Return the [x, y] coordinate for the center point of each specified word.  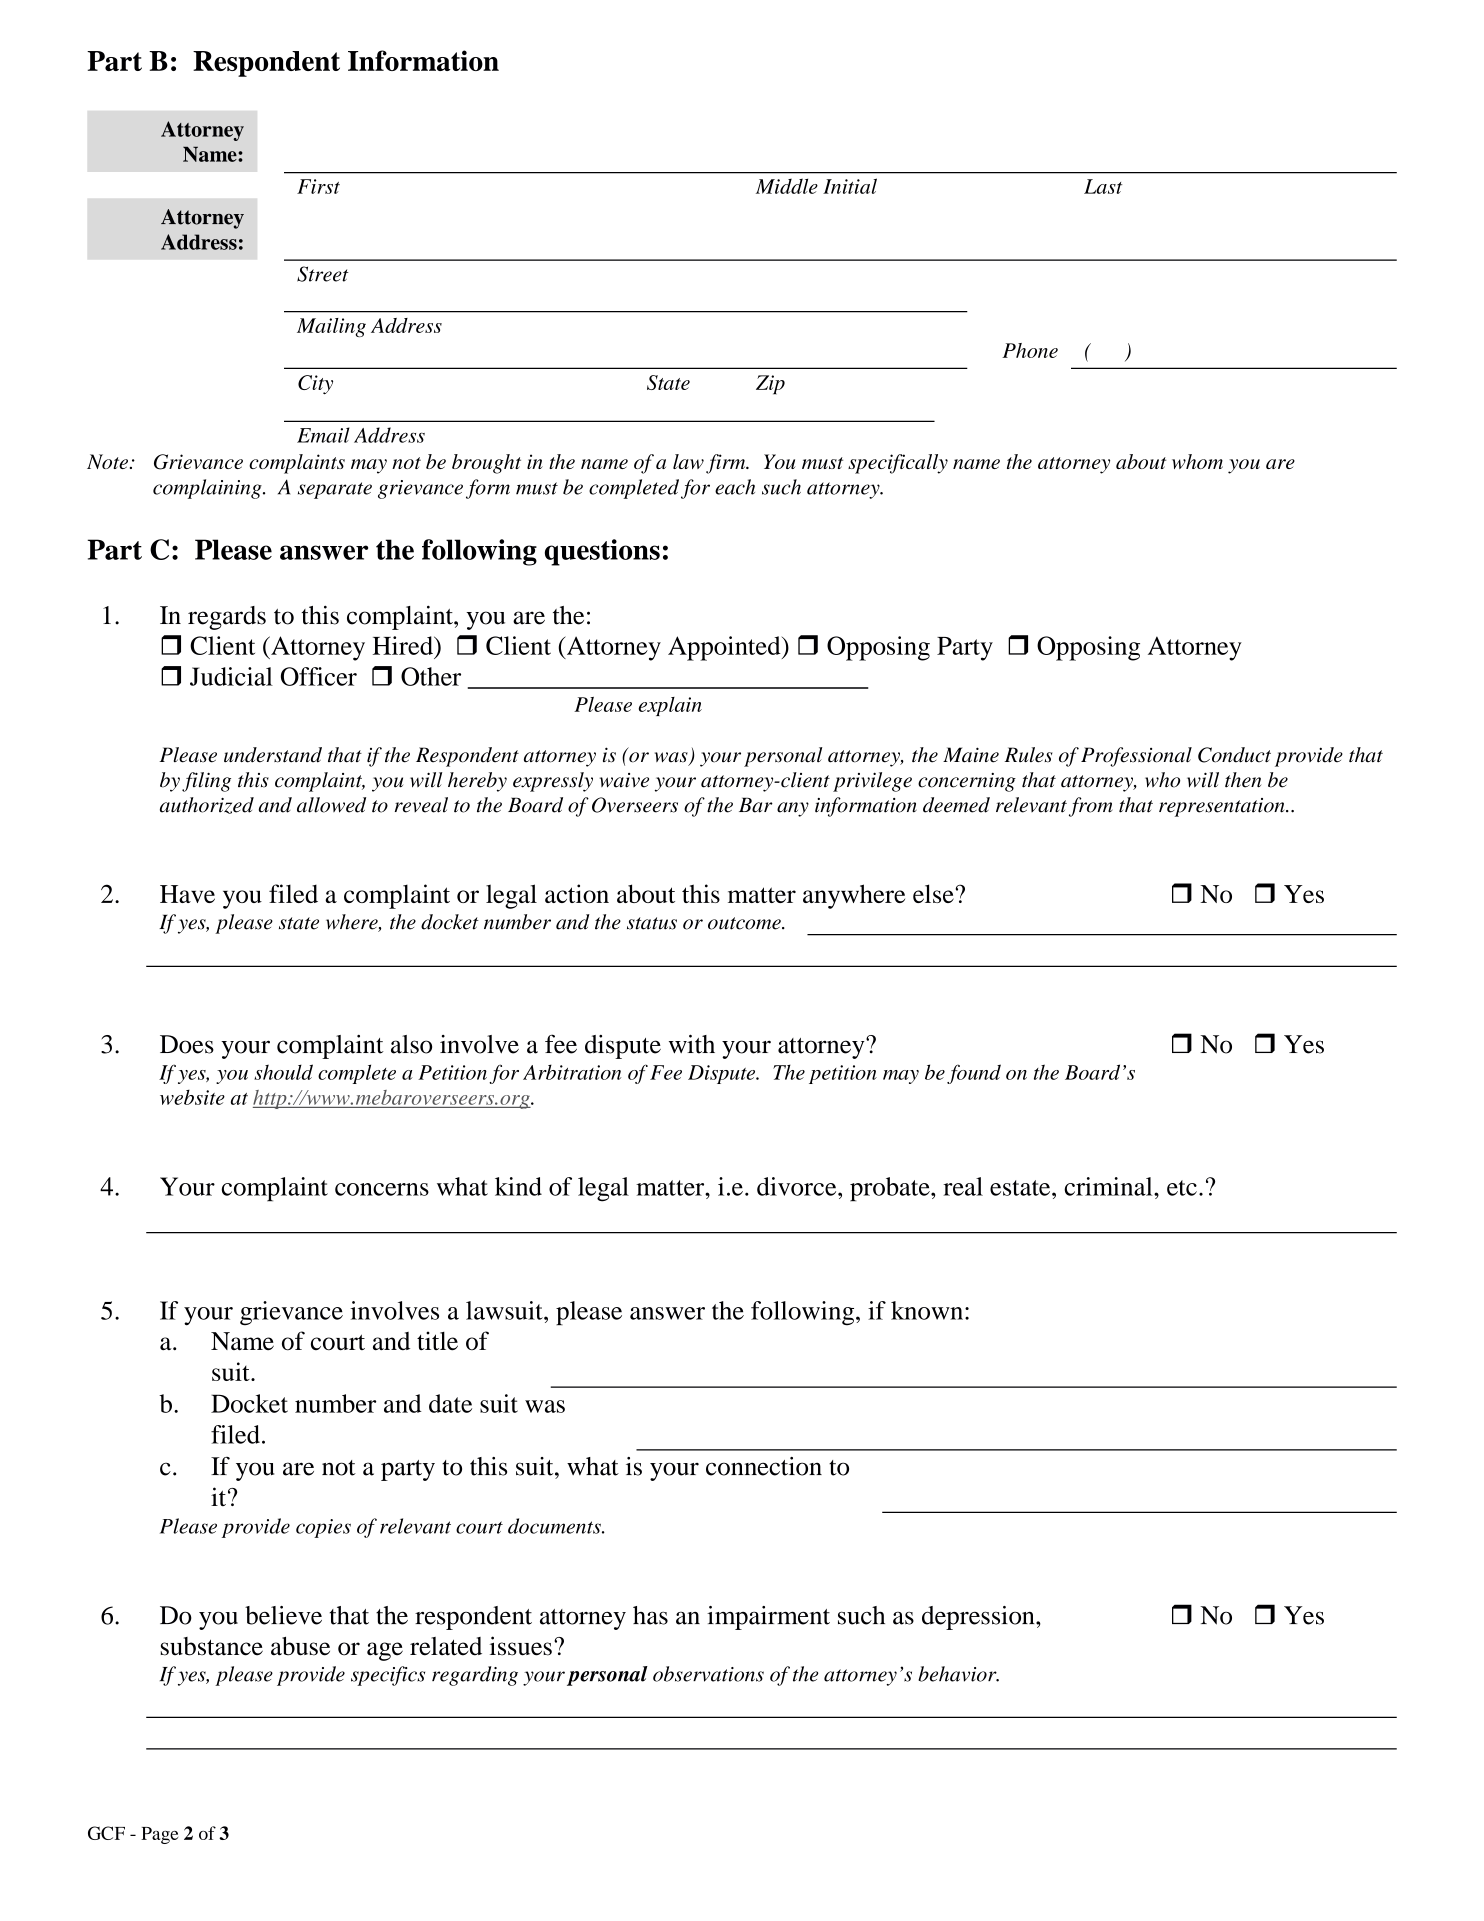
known [928, 1310]
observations [708, 1674]
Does [187, 1044]
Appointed [725, 648]
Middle [787, 186]
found [974, 1074]
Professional [1136, 757]
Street [323, 274]
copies [323, 1528]
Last [1103, 186]
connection [764, 1466]
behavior [958, 1674]
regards [227, 618]
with [692, 1044]
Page [159, 1835]
